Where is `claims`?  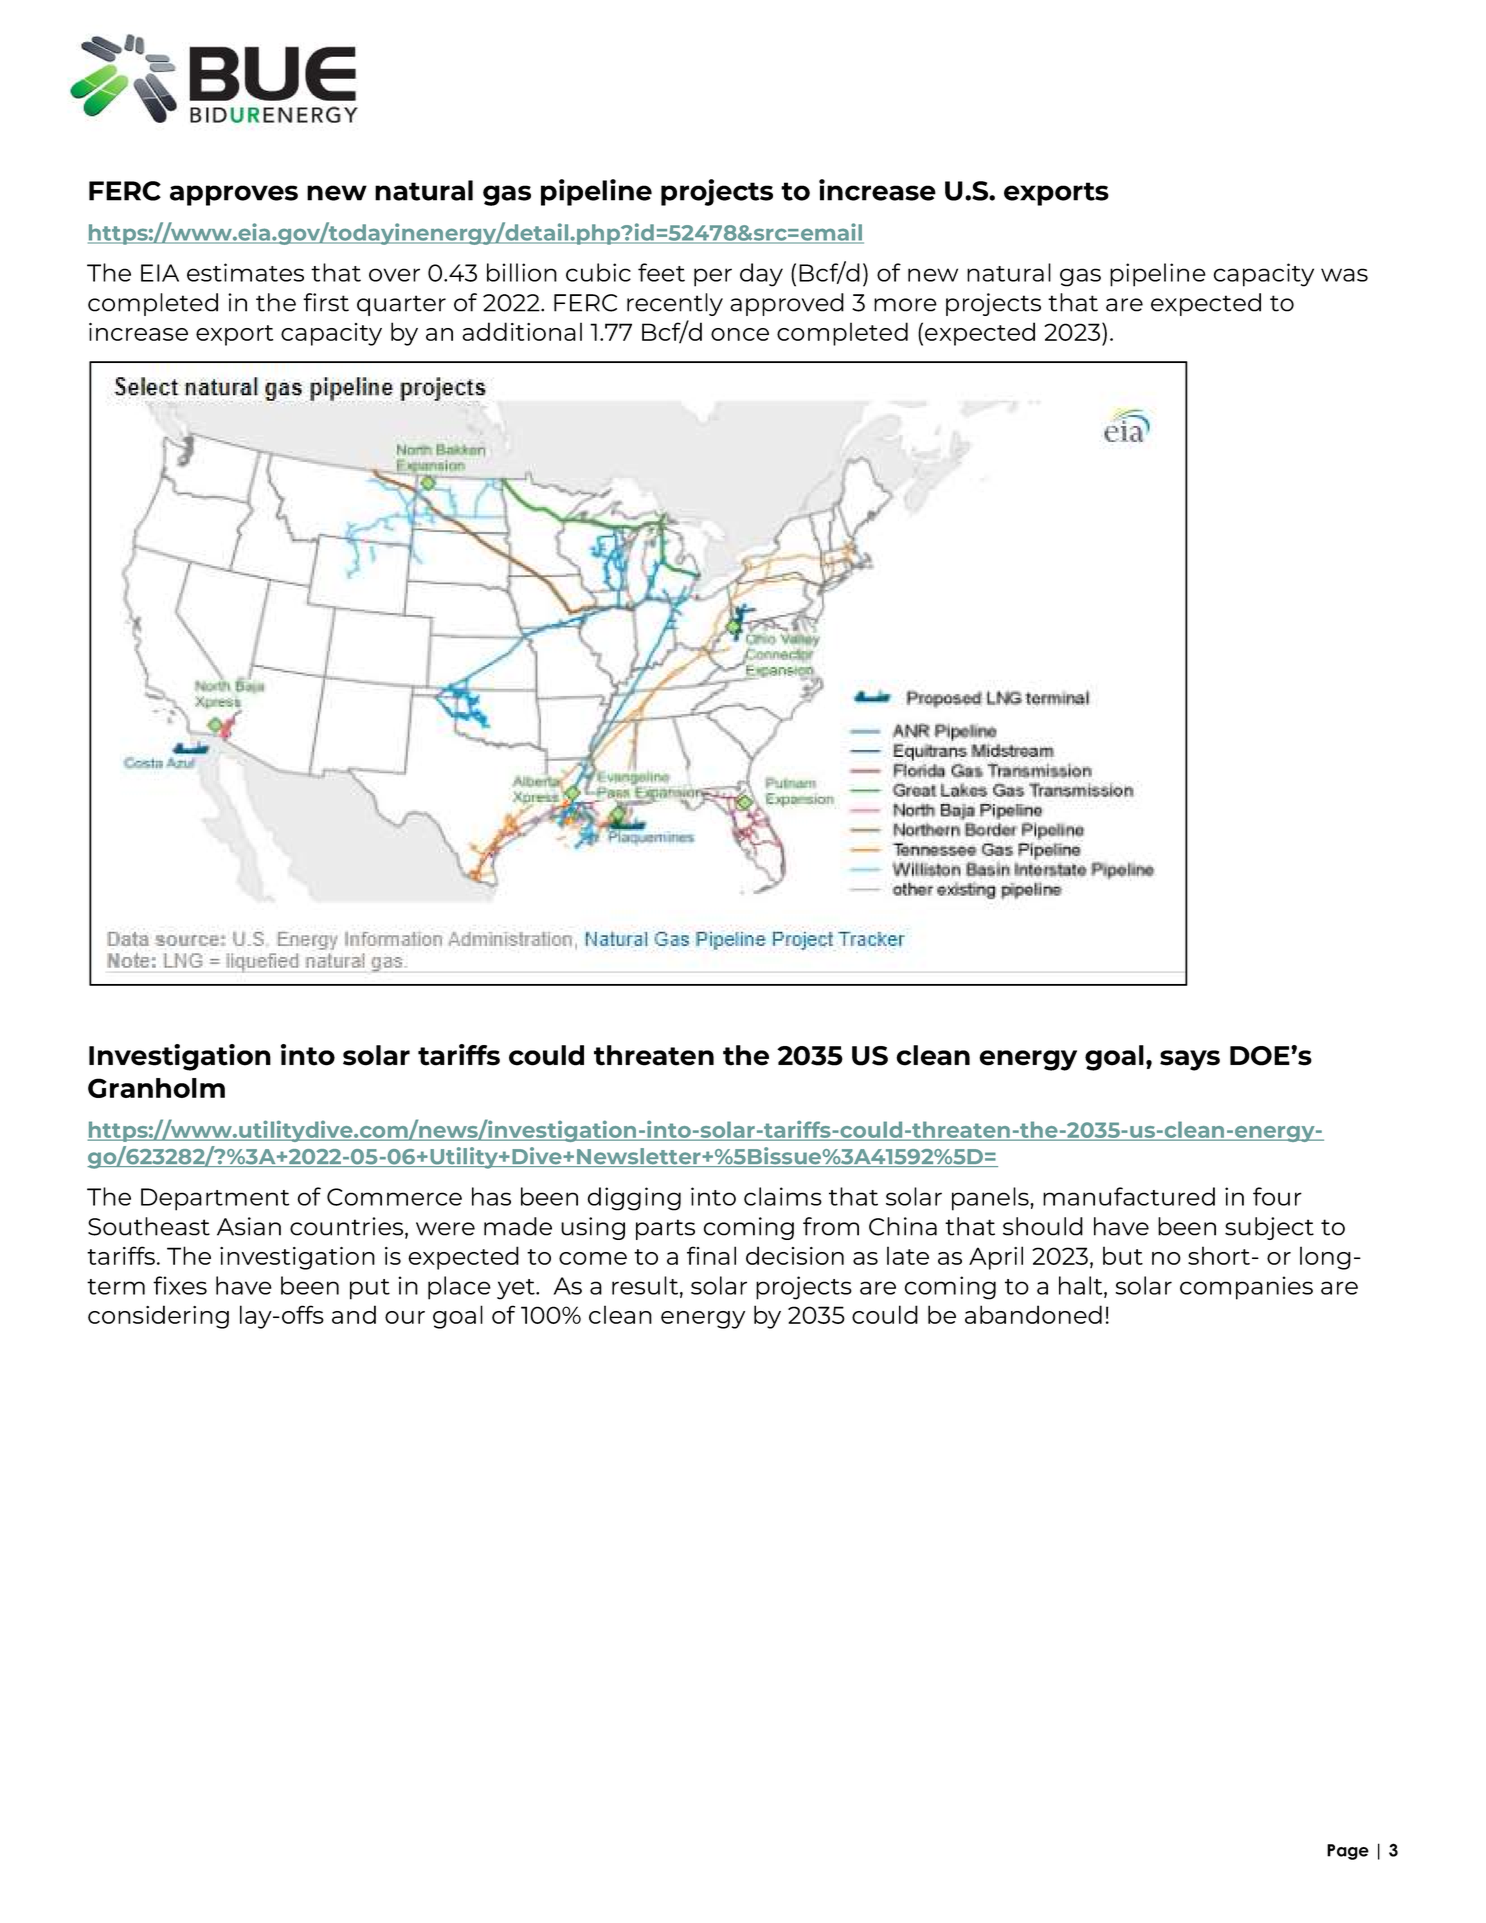 claims is located at coordinates (783, 1196).
